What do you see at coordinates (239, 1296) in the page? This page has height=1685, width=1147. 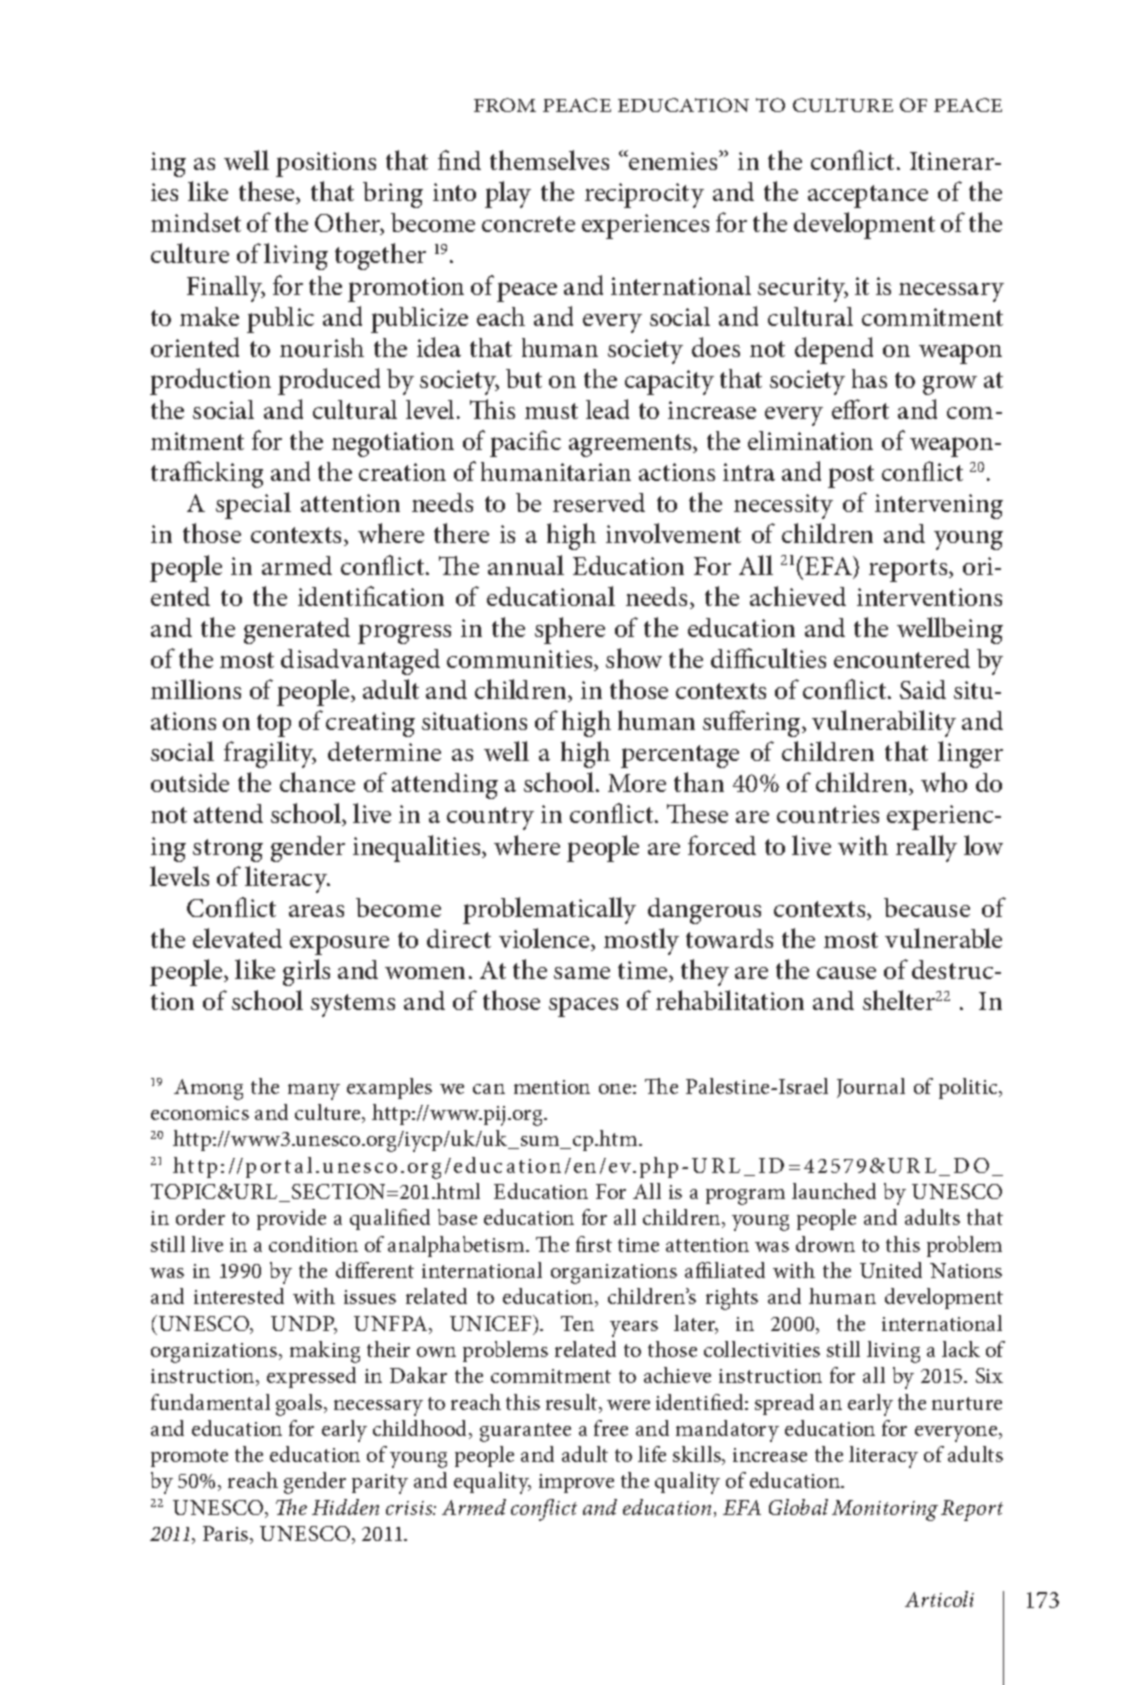 I see `interested` at bounding box center [239, 1296].
